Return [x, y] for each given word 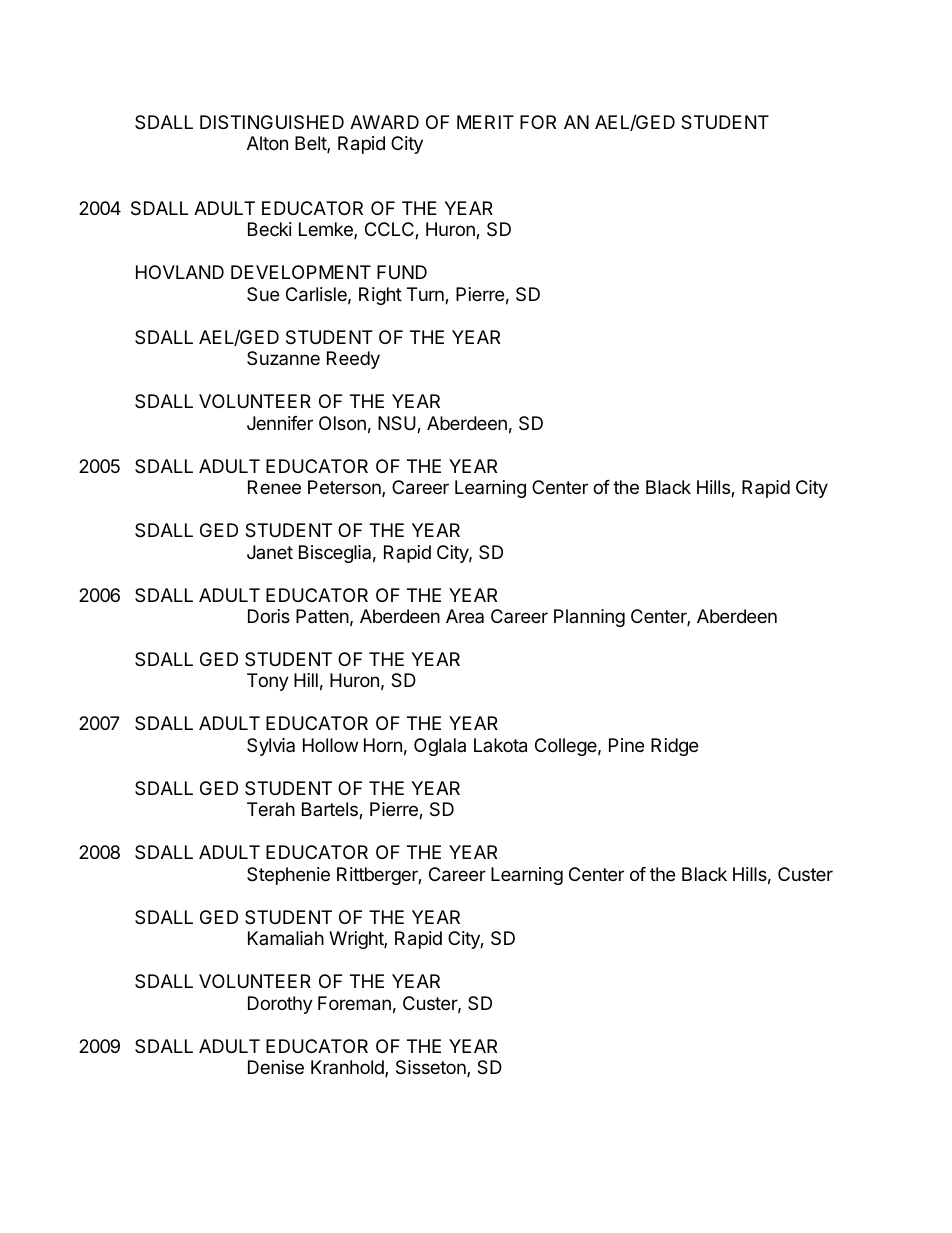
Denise [276, 1067]
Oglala [440, 747]
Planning [589, 618]
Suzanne [283, 358]
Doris [269, 616]
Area [465, 616]
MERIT [485, 122]
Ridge [674, 747]
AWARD [384, 122]
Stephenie [288, 876]
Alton [267, 143]
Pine [626, 745]
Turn [426, 295]
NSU [398, 424]
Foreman [354, 1003]
